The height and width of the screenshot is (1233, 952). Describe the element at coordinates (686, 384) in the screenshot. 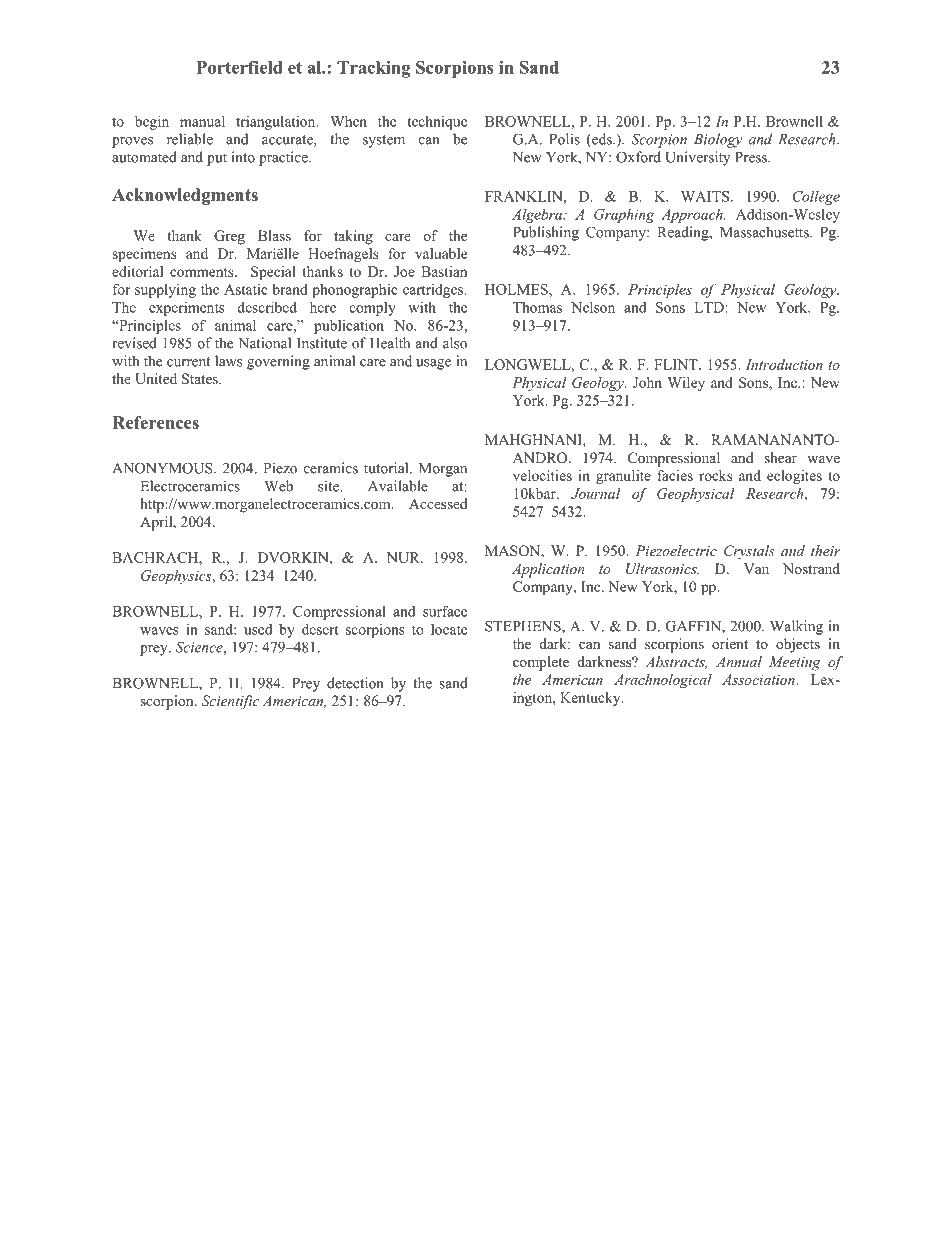

I see `Wiley` at that location.
